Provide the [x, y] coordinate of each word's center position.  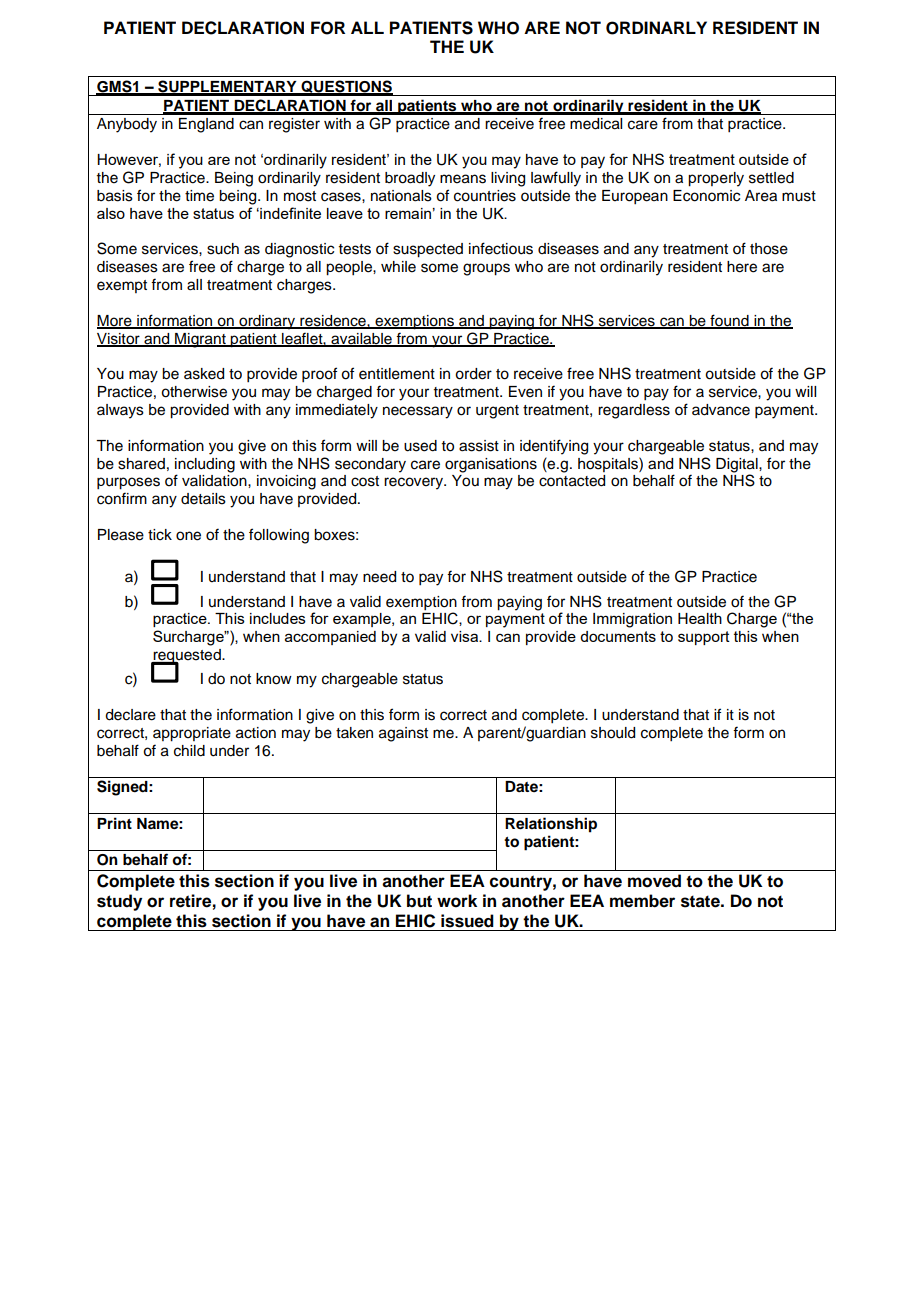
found [729, 321]
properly [716, 179]
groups [486, 269]
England [206, 125]
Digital [738, 465]
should [613, 733]
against [403, 734]
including [205, 465]
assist [479, 446]
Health [700, 618]
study [119, 902]
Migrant [200, 340]
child [189, 751]
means [463, 179]
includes [278, 618]
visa [465, 636]
